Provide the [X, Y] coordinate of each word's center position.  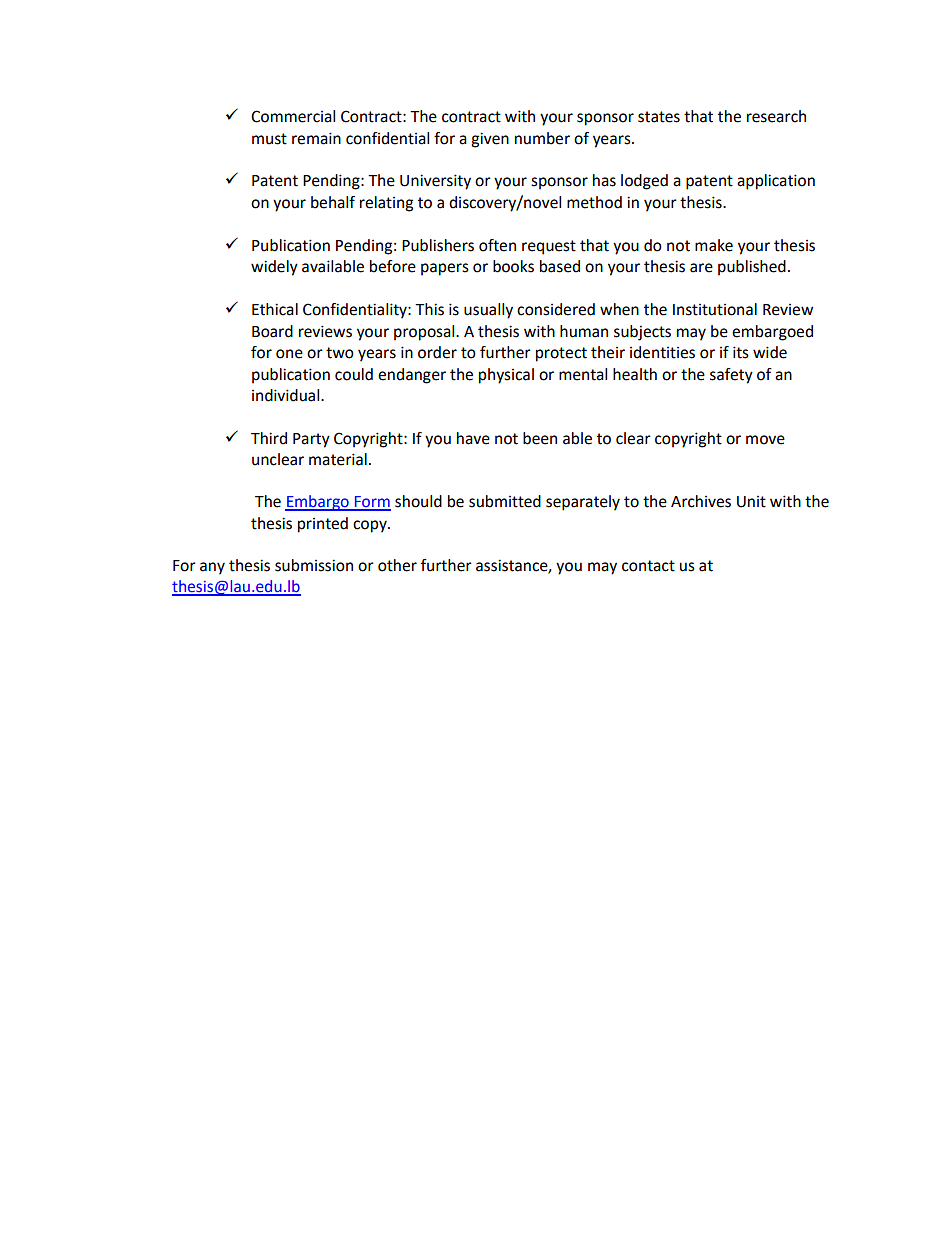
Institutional [715, 309]
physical [506, 376]
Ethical [275, 309]
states [659, 117]
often [497, 245]
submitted [505, 501]
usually [488, 311]
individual [287, 395]
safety [731, 376]
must [269, 139]
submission [314, 565]
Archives [701, 501]
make [714, 245]
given [490, 140]
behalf [333, 202]
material [338, 459]
